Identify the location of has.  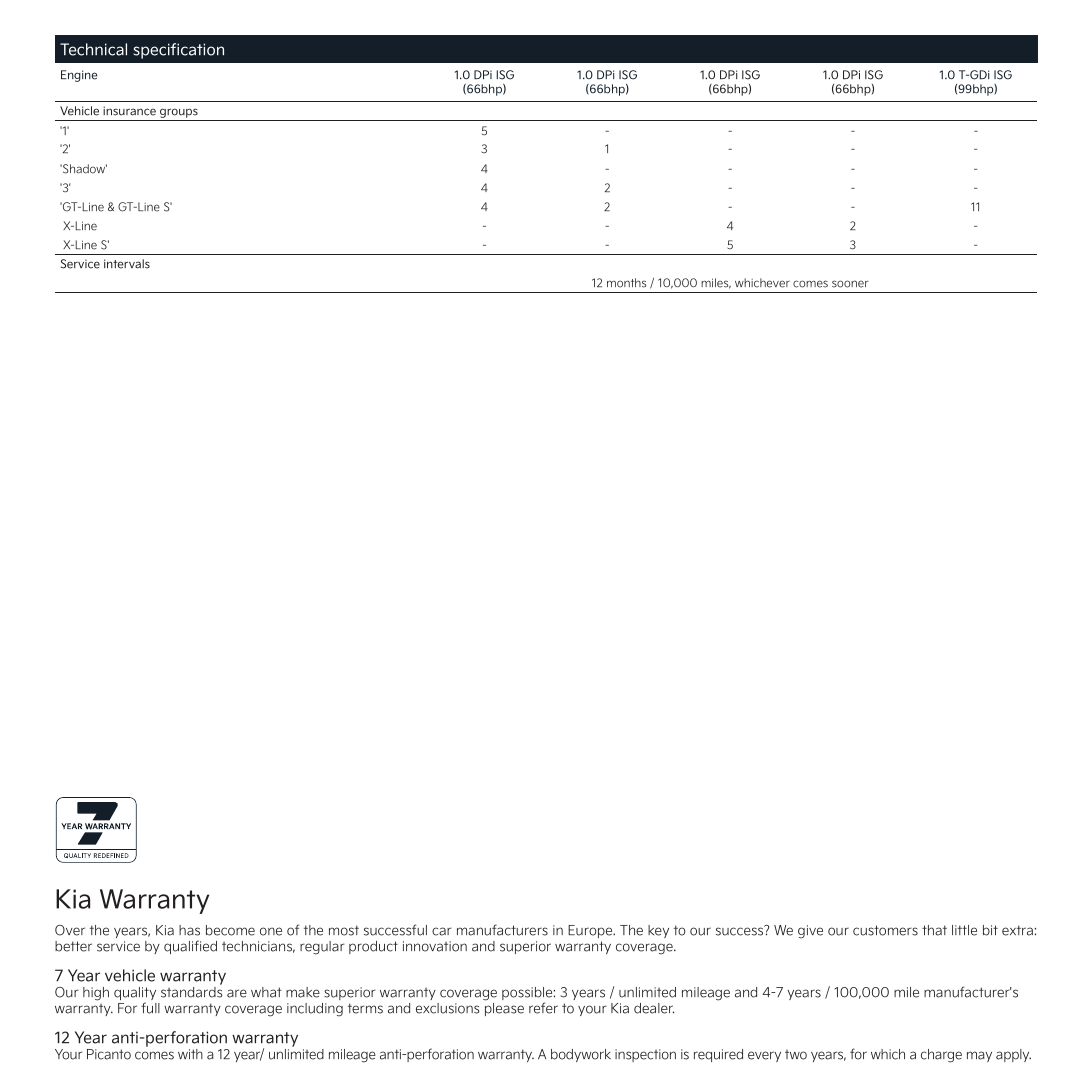
(189, 930).
